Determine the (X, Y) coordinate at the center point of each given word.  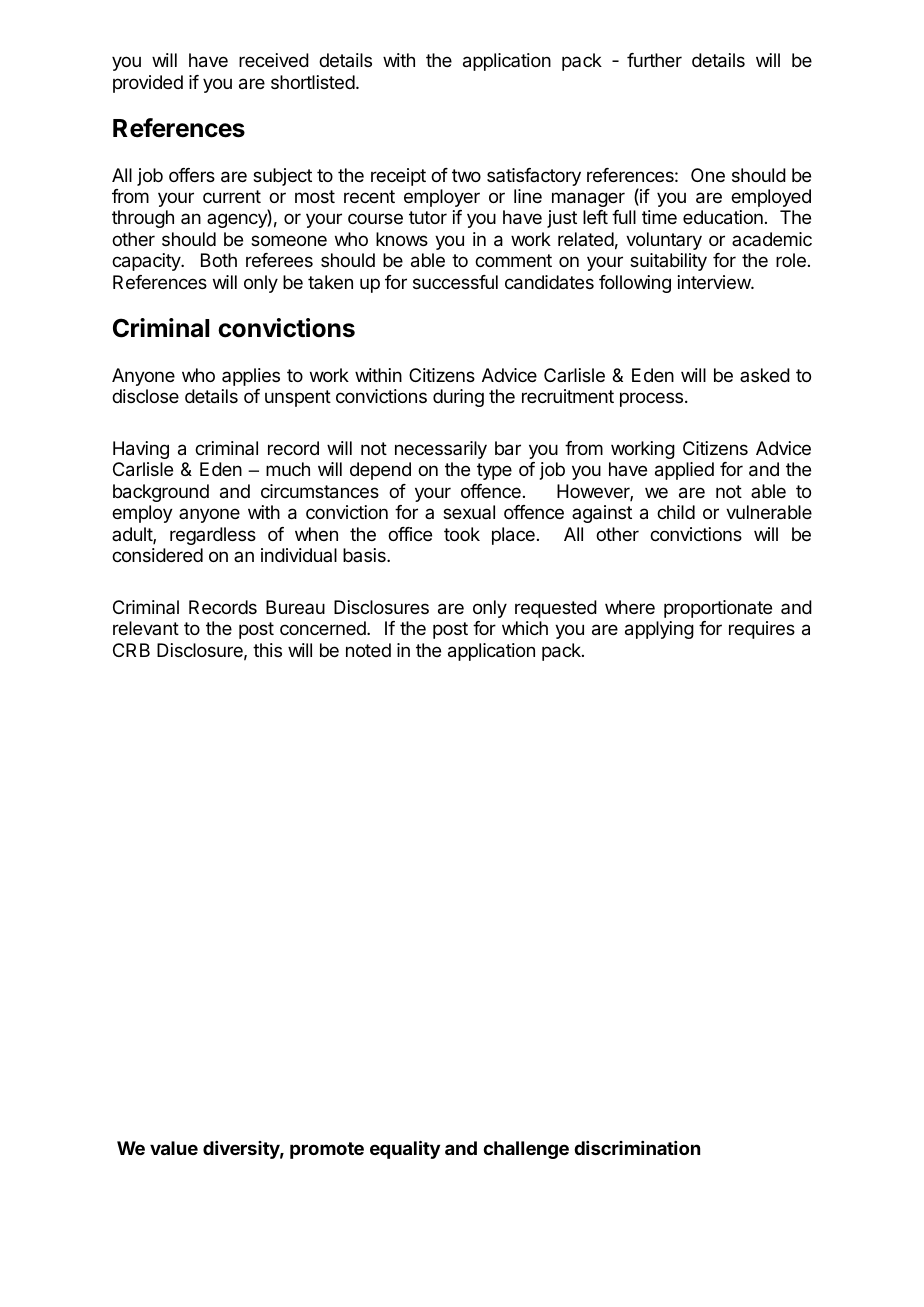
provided (148, 84)
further (654, 60)
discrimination (637, 1148)
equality (405, 1149)
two (466, 175)
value (174, 1148)
